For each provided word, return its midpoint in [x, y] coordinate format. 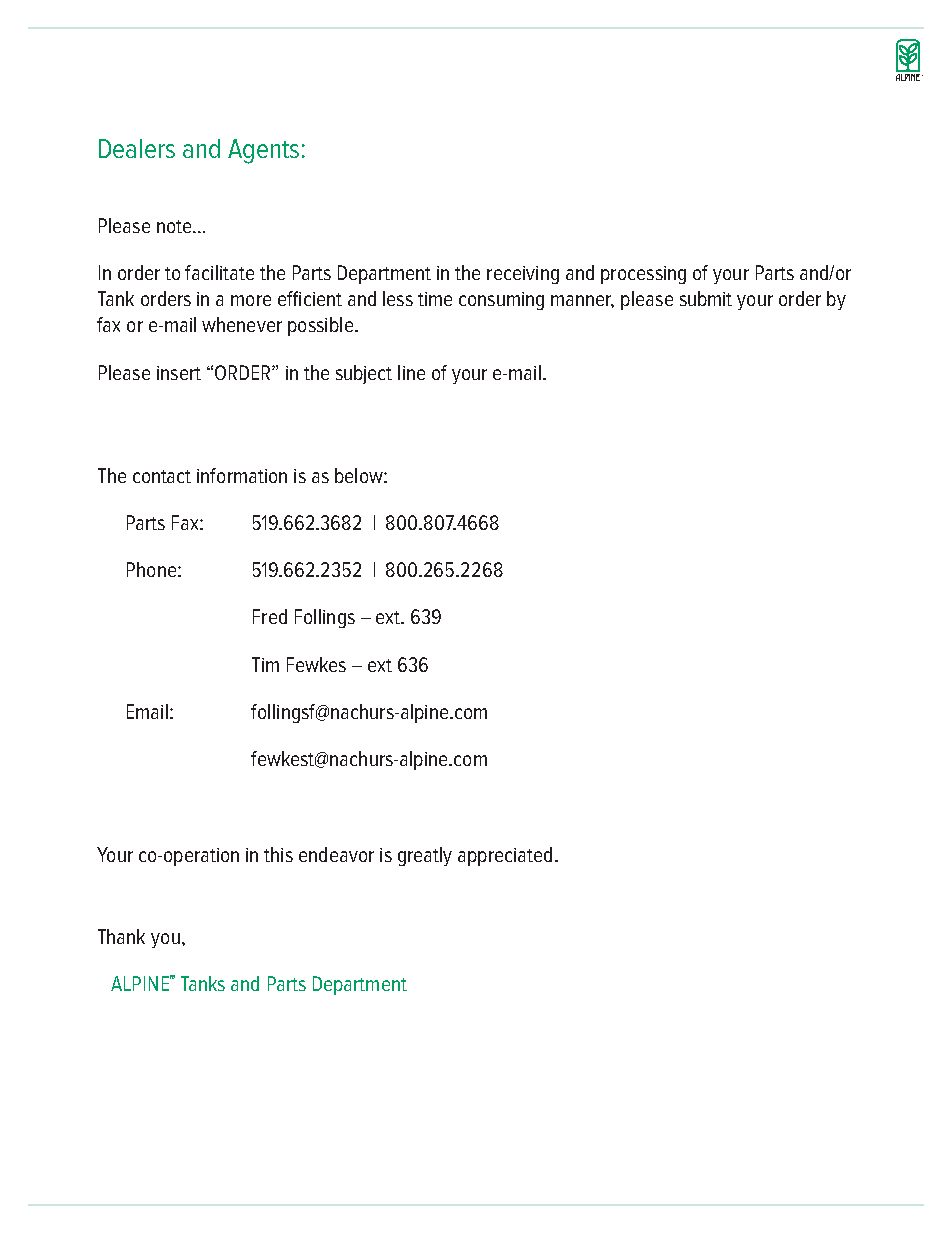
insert [179, 373]
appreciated [505, 856]
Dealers [137, 148]
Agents [263, 151]
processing [643, 275]
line [411, 372]
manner [582, 301]
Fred [270, 616]
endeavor [336, 854]
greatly [425, 856]
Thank [121, 936]
